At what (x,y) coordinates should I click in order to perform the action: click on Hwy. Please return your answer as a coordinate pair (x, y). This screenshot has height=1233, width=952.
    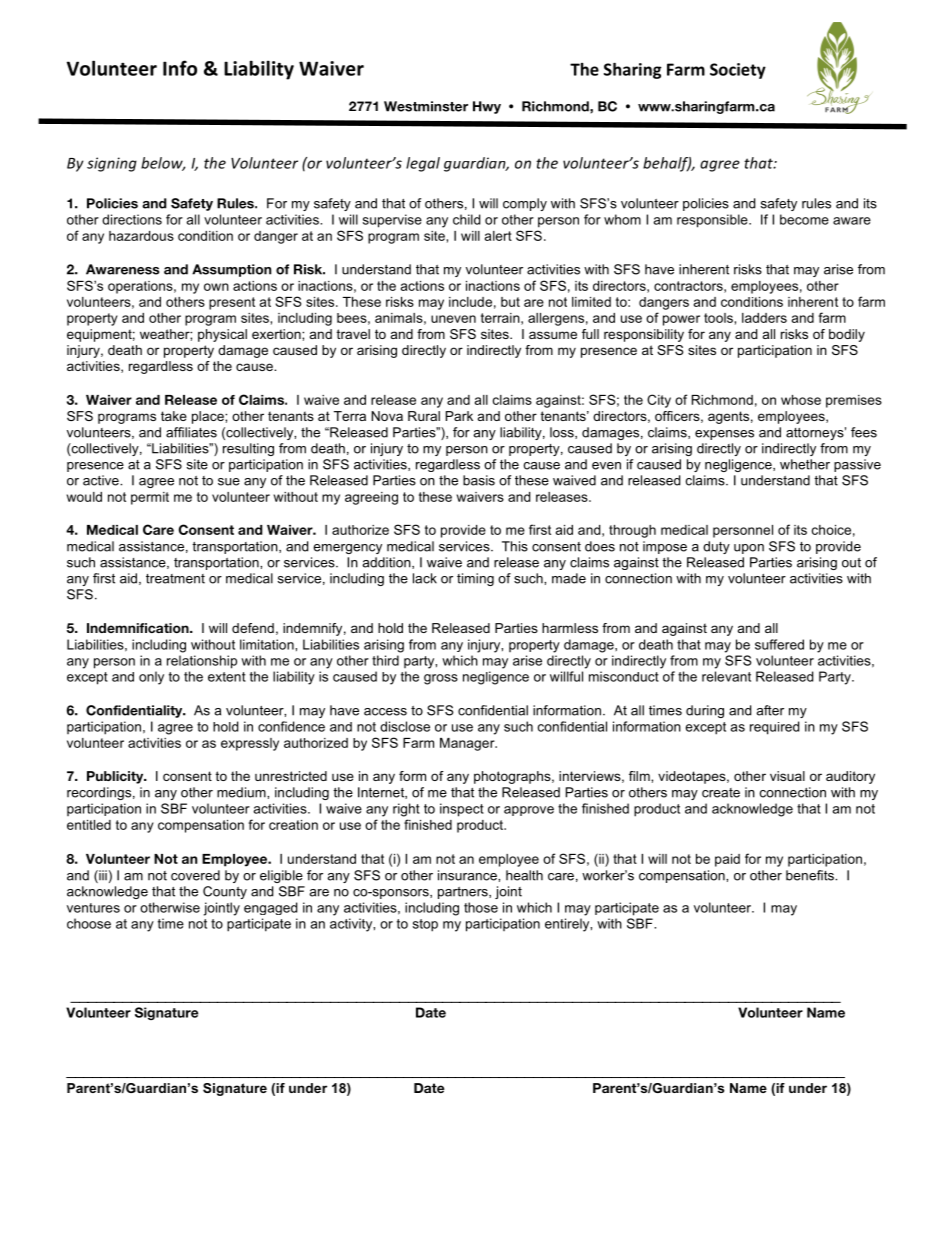
    Looking at the image, I should click on (487, 107).
